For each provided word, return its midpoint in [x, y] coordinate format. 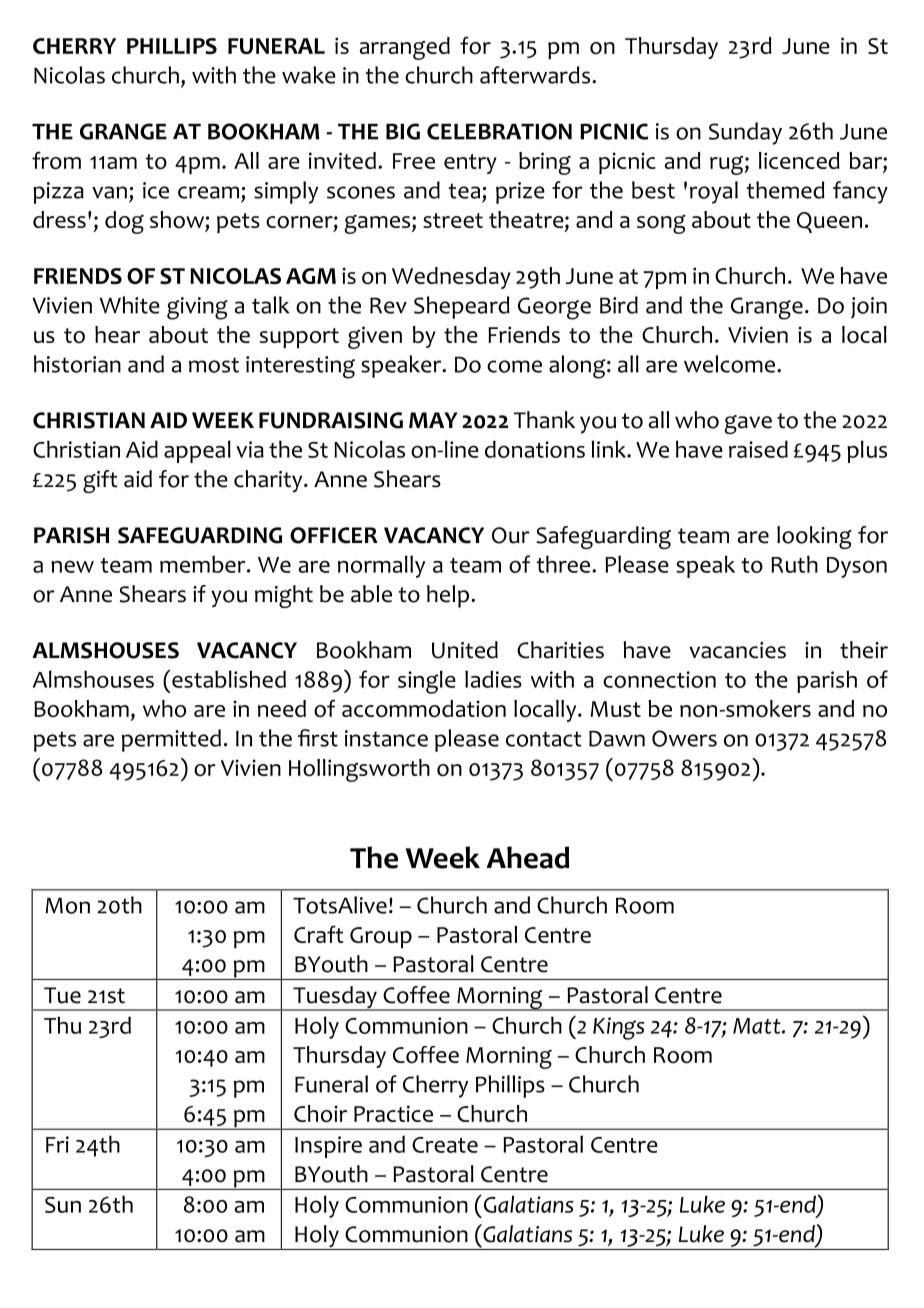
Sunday [745, 133]
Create [445, 1145]
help [449, 596]
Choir [320, 1114]
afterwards [535, 75]
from [56, 160]
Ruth [794, 564]
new [72, 566]
